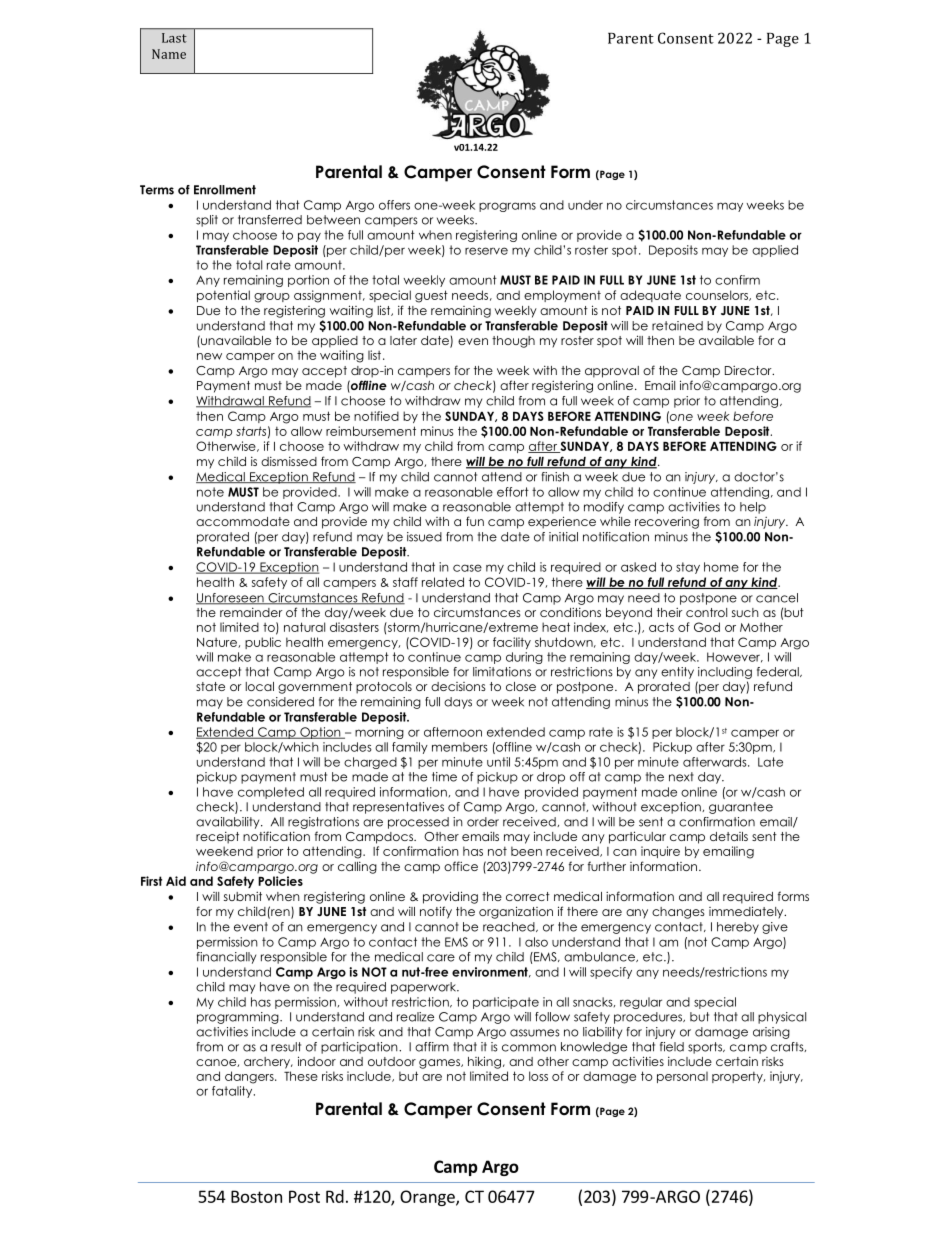 This screenshot has height=1233, width=952. I want to click on availability, so click(229, 823).
